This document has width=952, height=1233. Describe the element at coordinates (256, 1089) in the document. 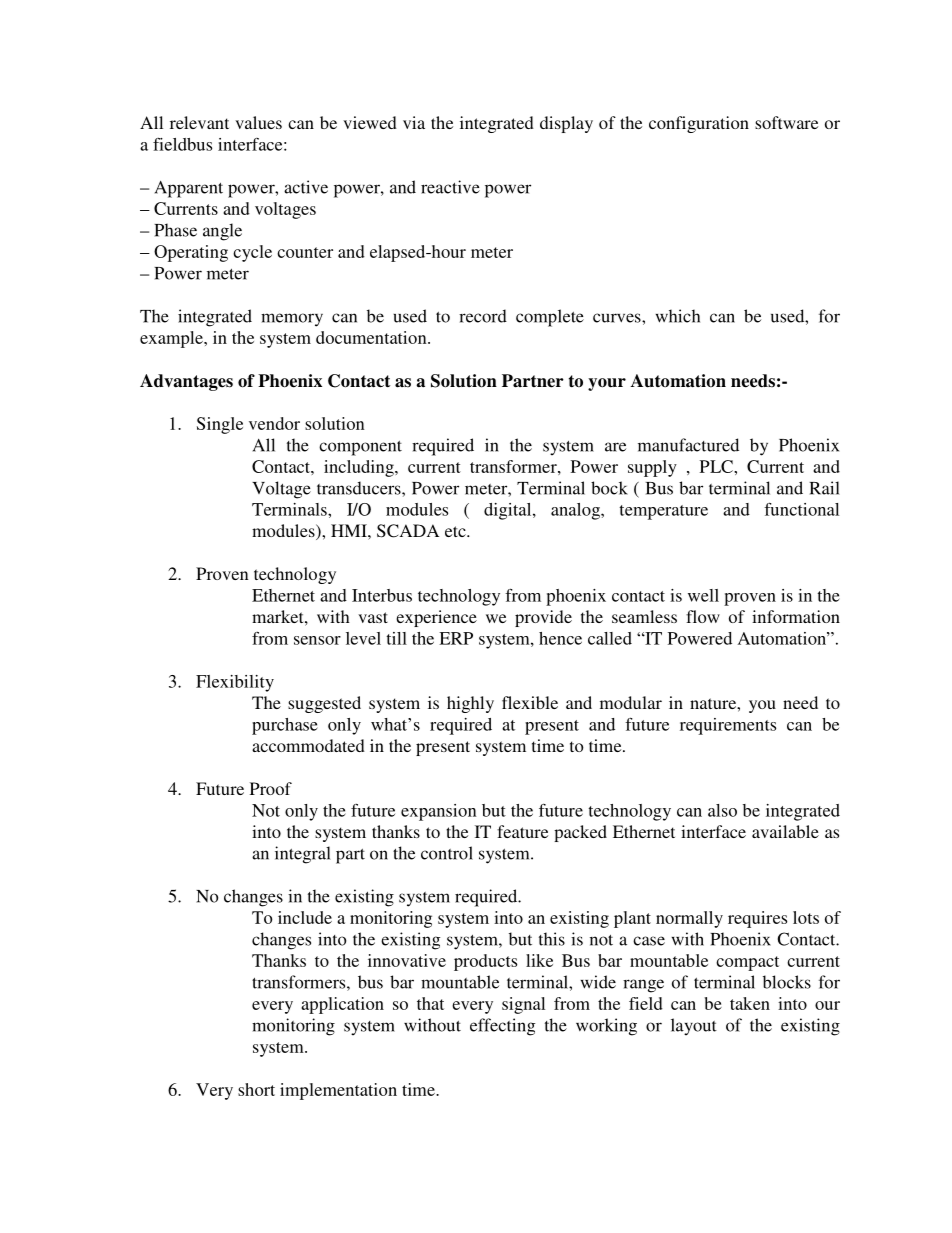

I see `short` at that location.
